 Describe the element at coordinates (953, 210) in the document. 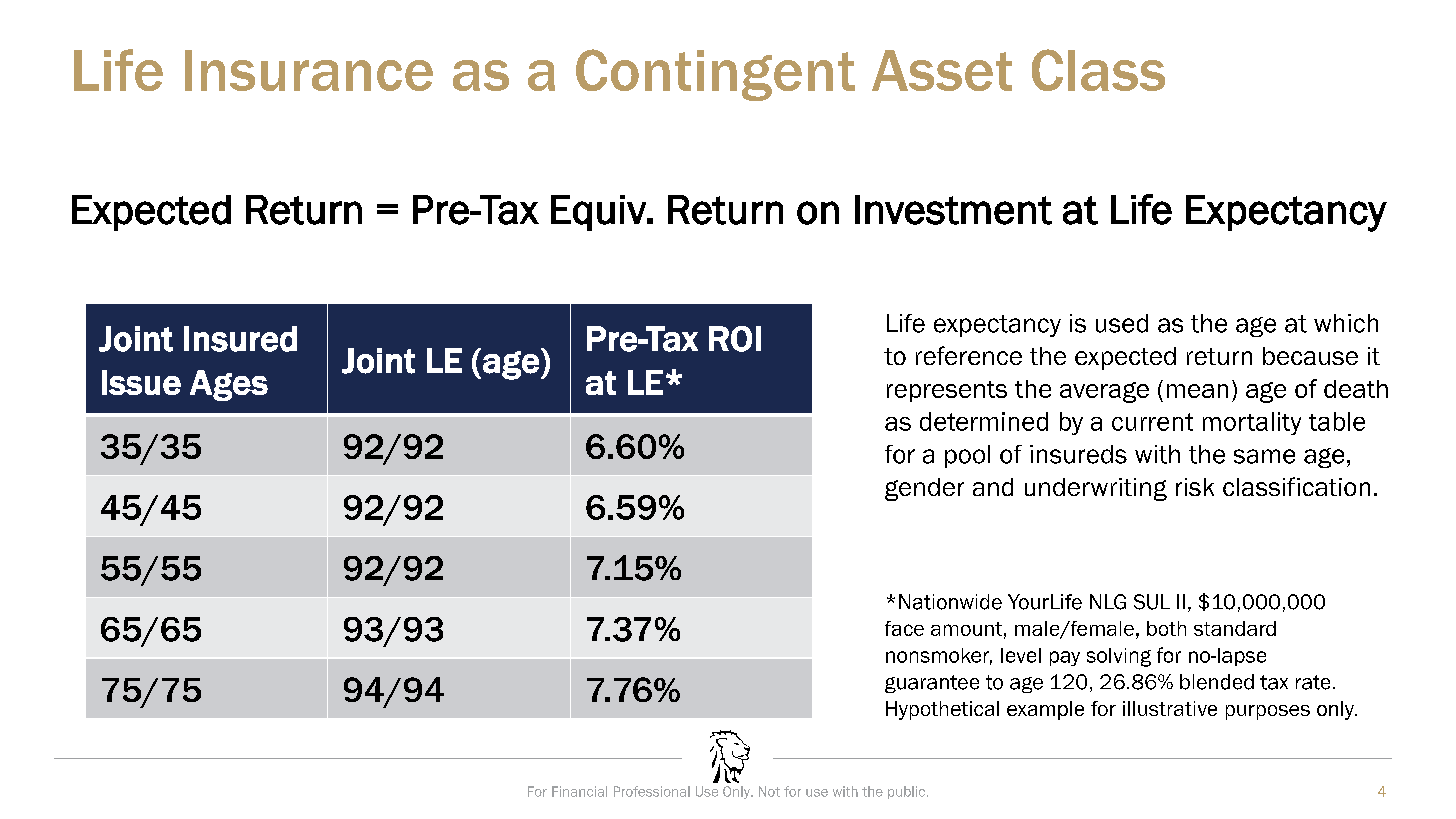

I see `Investment` at that location.
